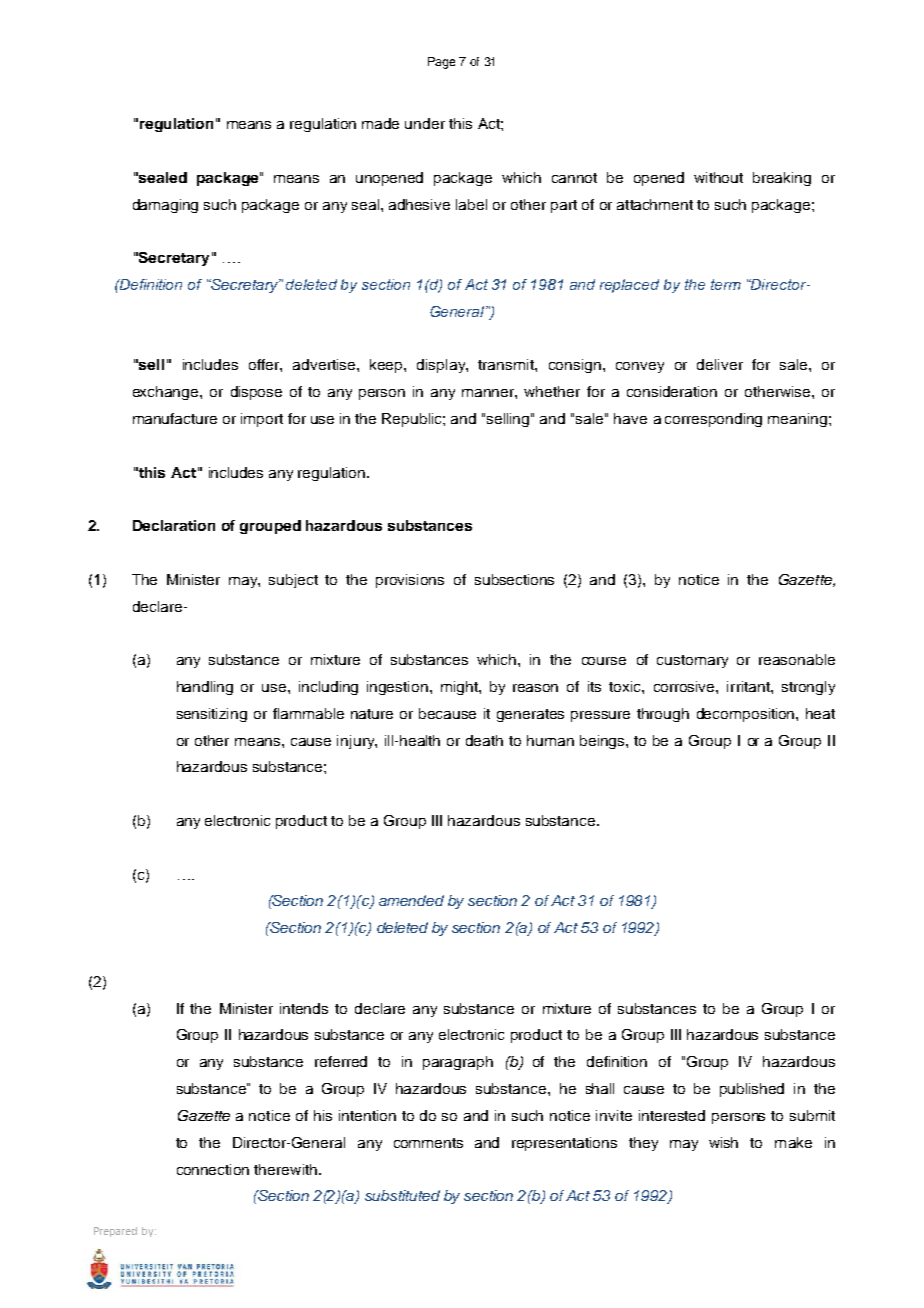 This page has height=1308, width=924. I want to click on deliver, so click(720, 364).
